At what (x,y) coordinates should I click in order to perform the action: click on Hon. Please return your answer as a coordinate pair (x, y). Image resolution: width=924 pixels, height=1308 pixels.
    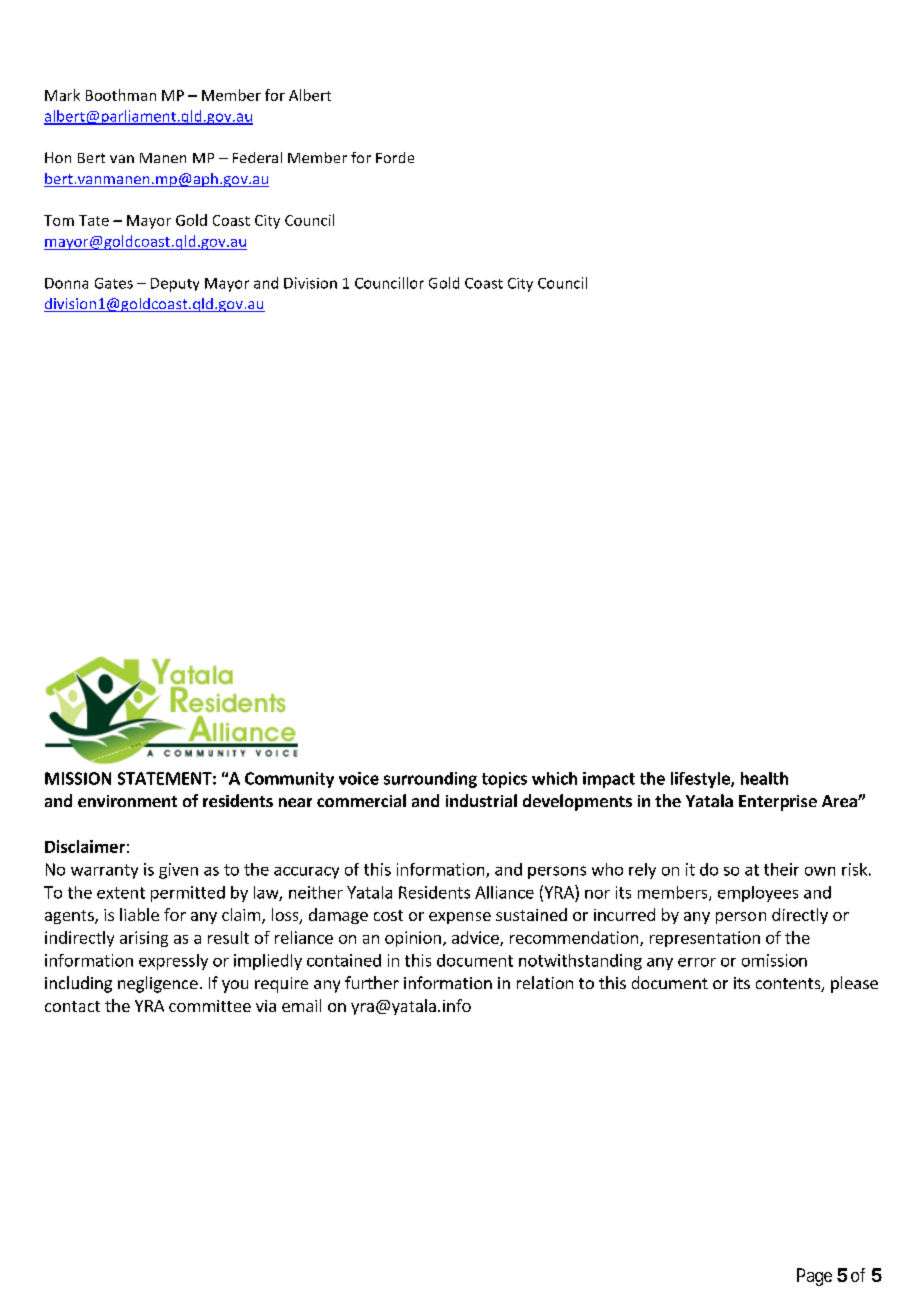
    Looking at the image, I should click on (58, 157).
